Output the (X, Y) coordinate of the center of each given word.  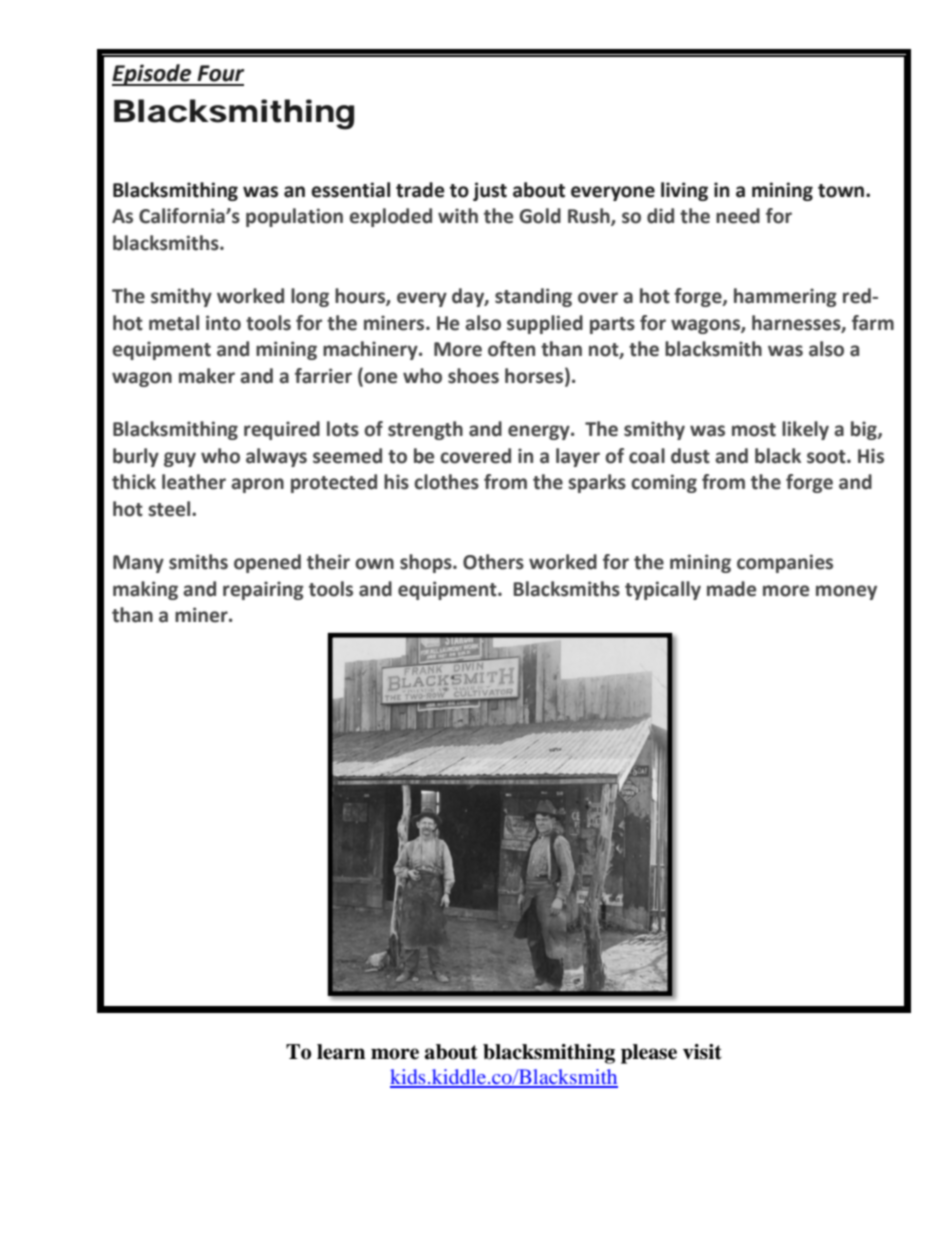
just (490, 191)
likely (805, 430)
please (649, 1054)
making (145, 590)
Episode (153, 75)
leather (194, 482)
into (223, 323)
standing (533, 297)
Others (493, 562)
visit (702, 1052)
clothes (446, 482)
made (731, 589)
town (842, 191)
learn (341, 1052)
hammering (785, 297)
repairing (263, 590)
